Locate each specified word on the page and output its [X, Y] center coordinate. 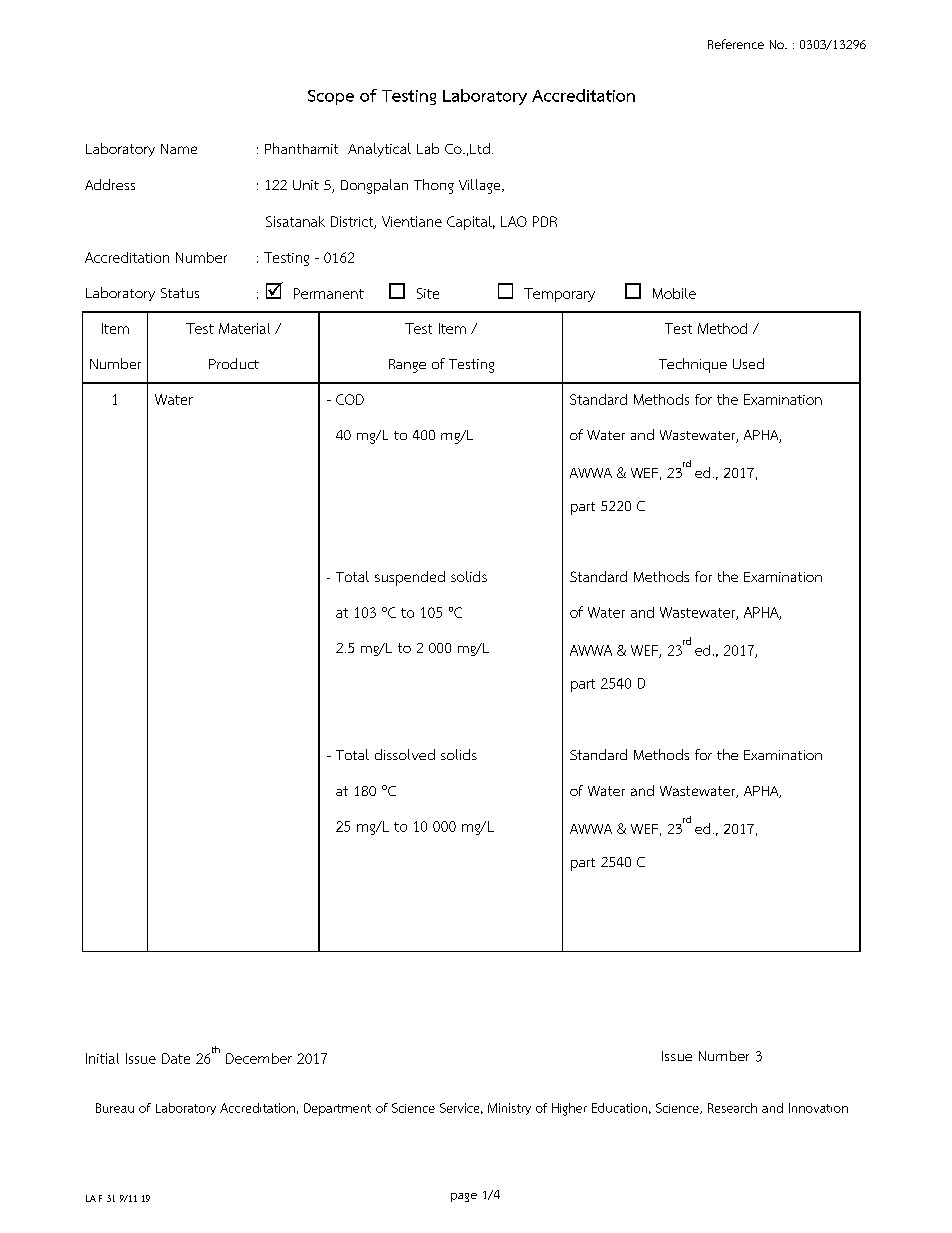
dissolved [405, 754]
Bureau [115, 1108]
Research [732, 1108]
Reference [736, 44]
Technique [693, 365]
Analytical [379, 150]
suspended [410, 578]
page [464, 1197]
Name [179, 149]
